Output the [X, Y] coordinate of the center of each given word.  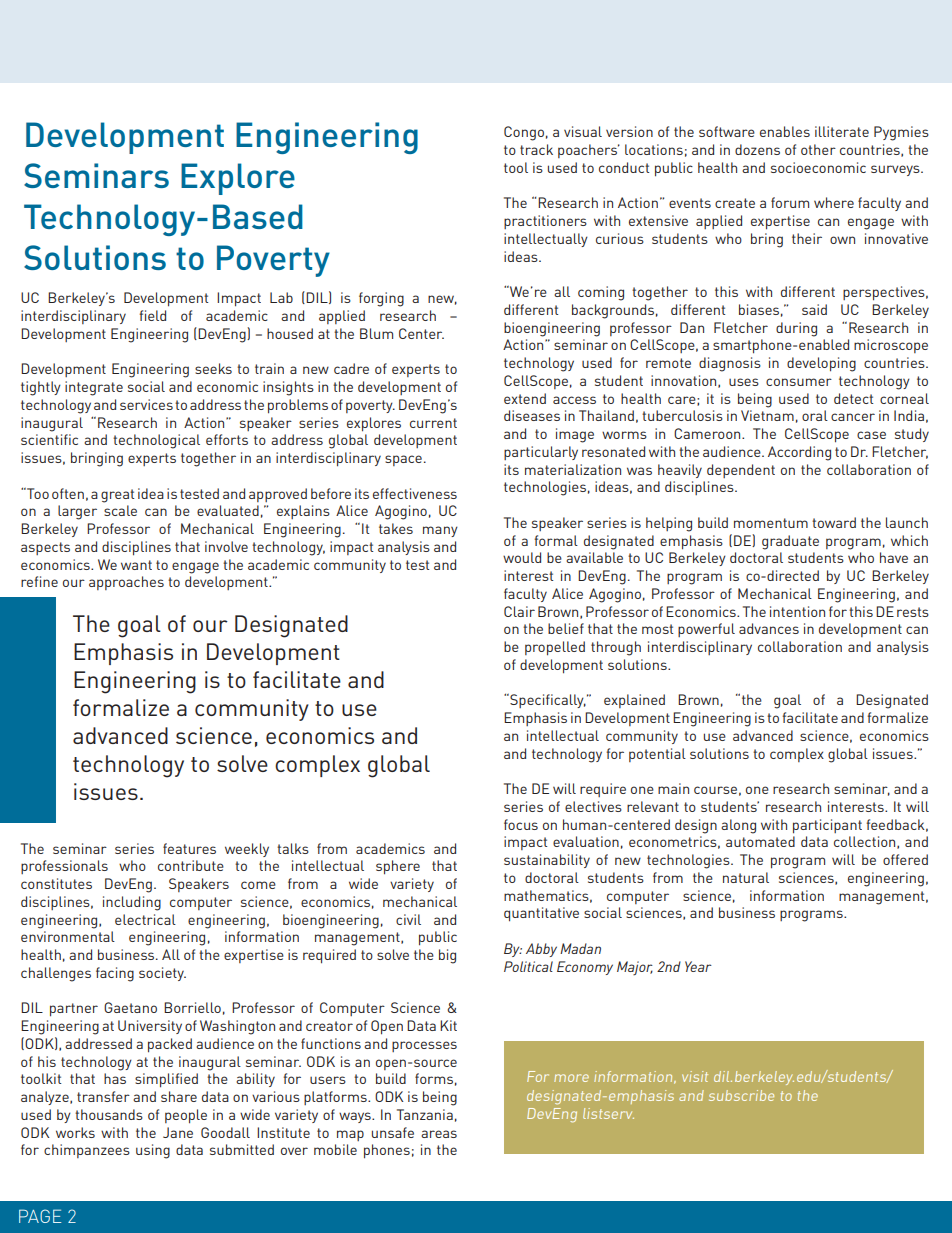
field [152, 315]
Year [698, 966]
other [818, 149]
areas [439, 1134]
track [536, 149]
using [153, 1151]
